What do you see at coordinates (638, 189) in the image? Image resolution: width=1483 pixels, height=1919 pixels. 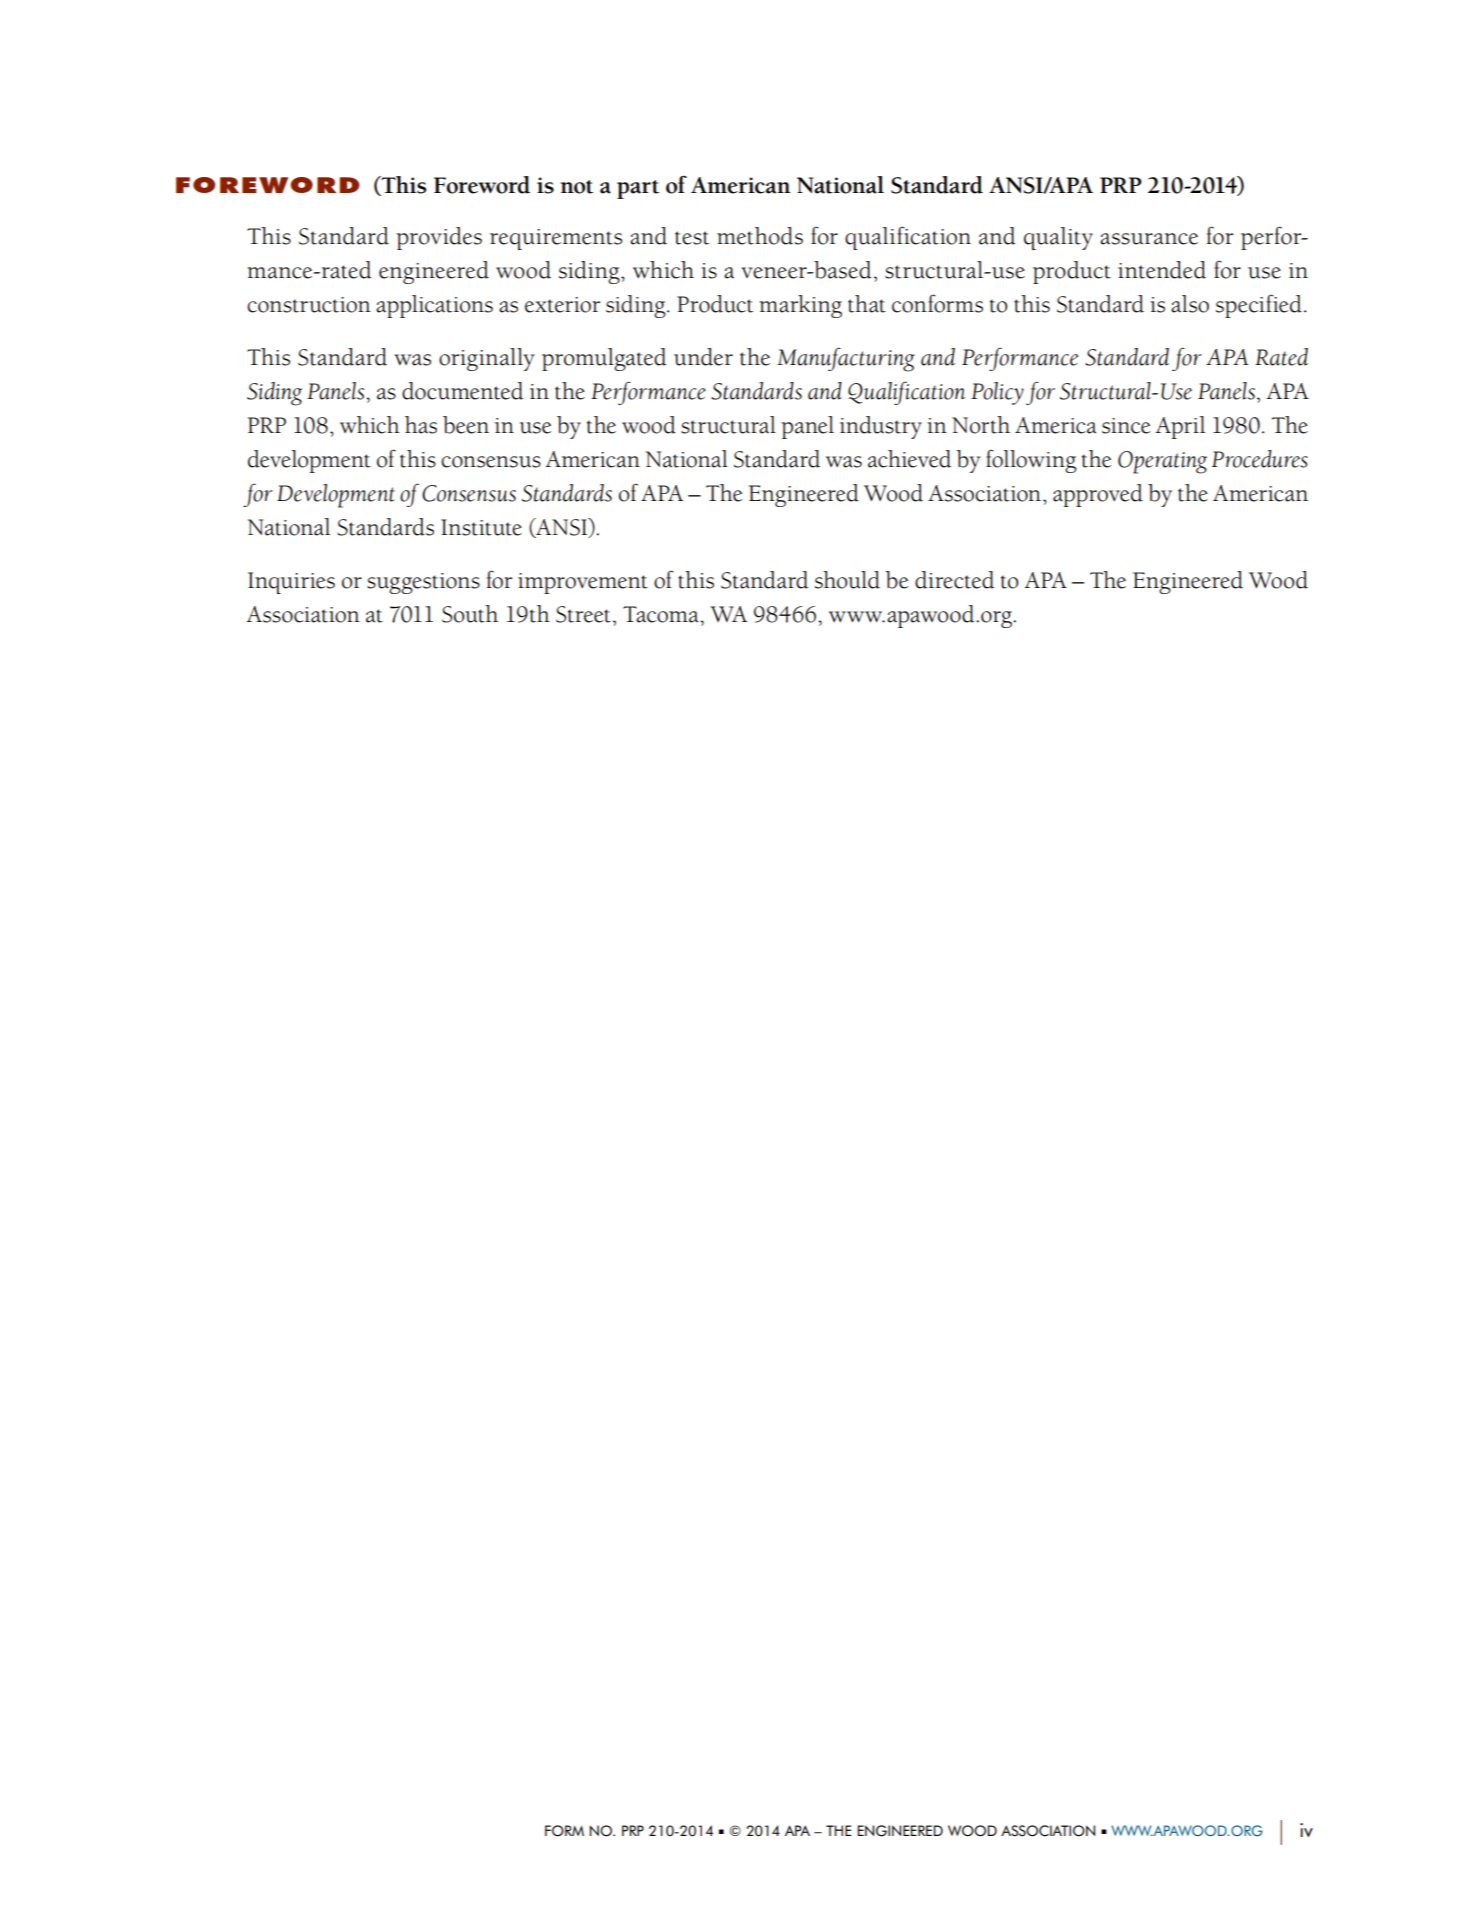 I see `part` at bounding box center [638, 189].
